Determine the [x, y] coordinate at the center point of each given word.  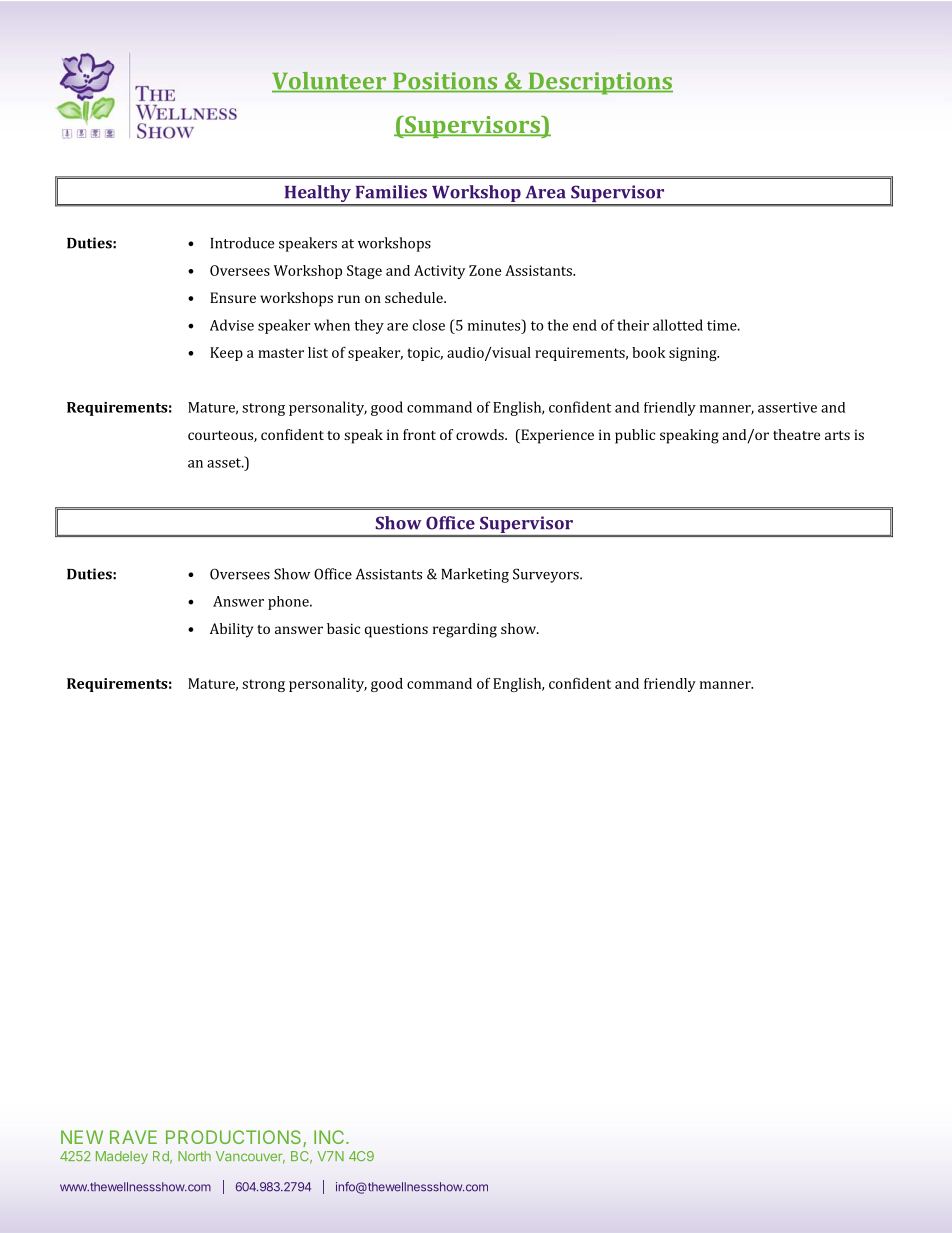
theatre [796, 434]
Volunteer [330, 82]
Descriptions [599, 83]
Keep [226, 354]
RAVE [133, 1137]
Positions [445, 82]
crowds [481, 434]
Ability [231, 630]
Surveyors [547, 575]
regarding [465, 630]
